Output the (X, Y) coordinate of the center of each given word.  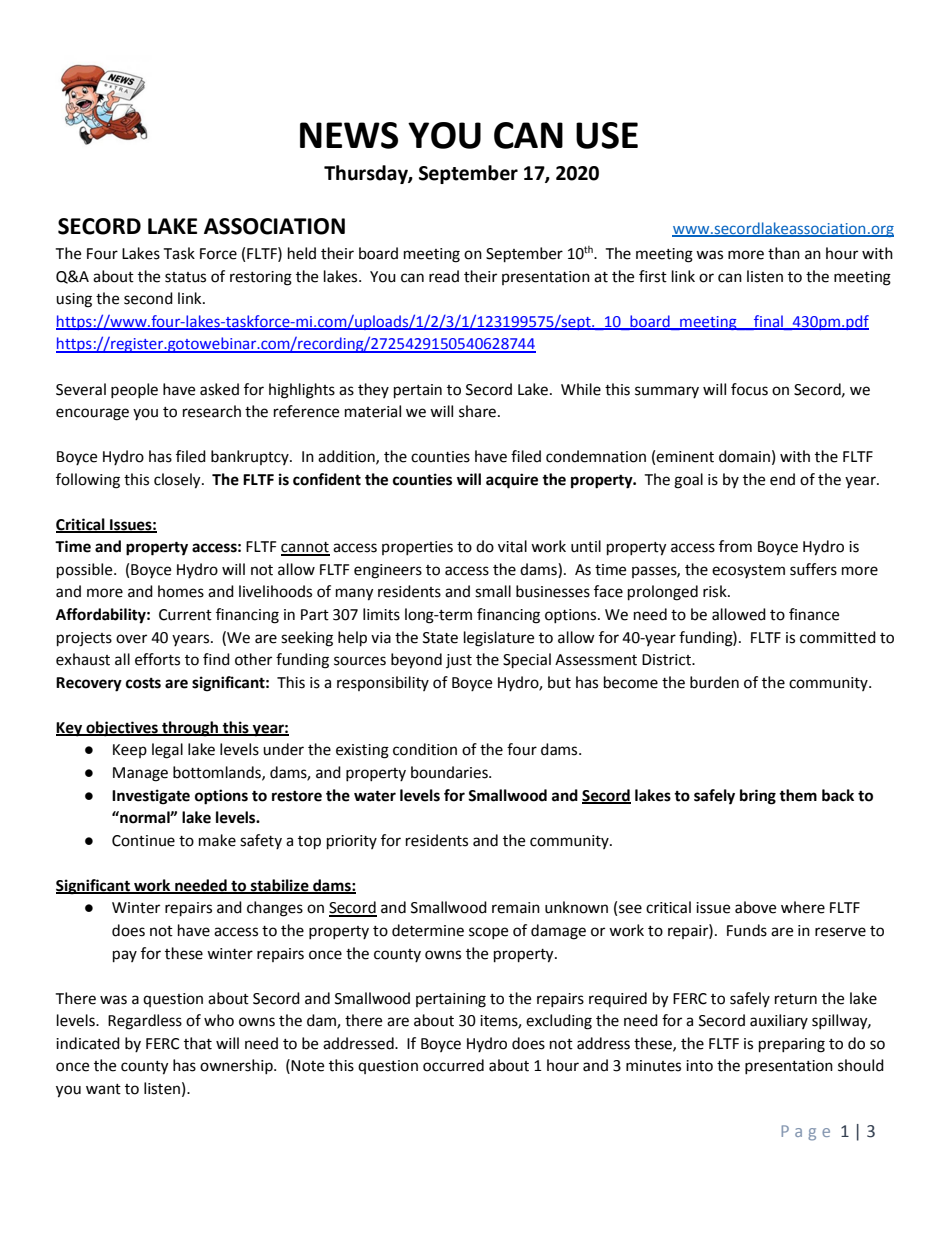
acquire (512, 481)
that (198, 1043)
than (784, 253)
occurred (453, 1065)
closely (178, 481)
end (782, 479)
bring (758, 797)
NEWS (349, 135)
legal (167, 751)
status (185, 277)
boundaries (450, 772)
